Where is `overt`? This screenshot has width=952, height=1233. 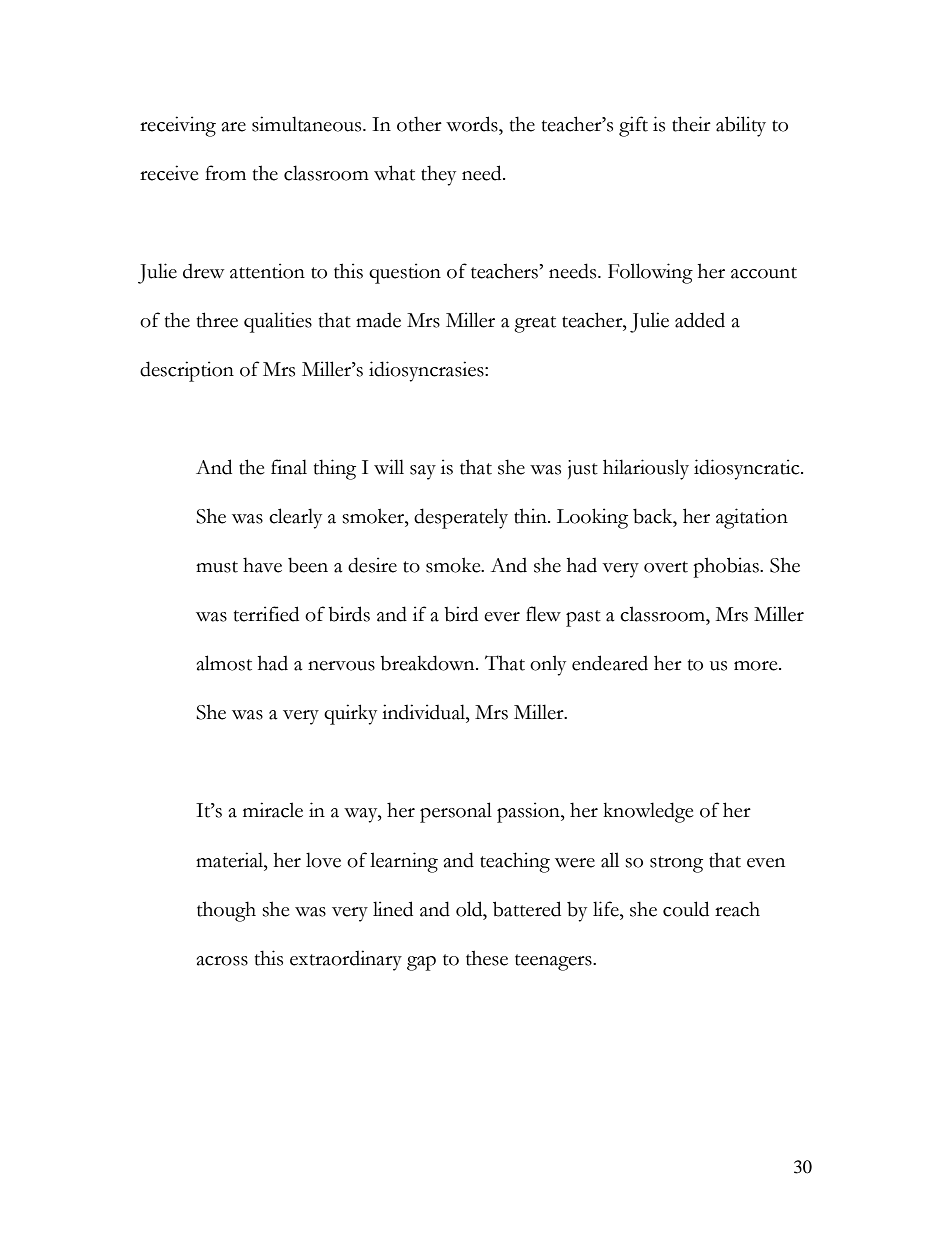
overt is located at coordinates (666, 567).
